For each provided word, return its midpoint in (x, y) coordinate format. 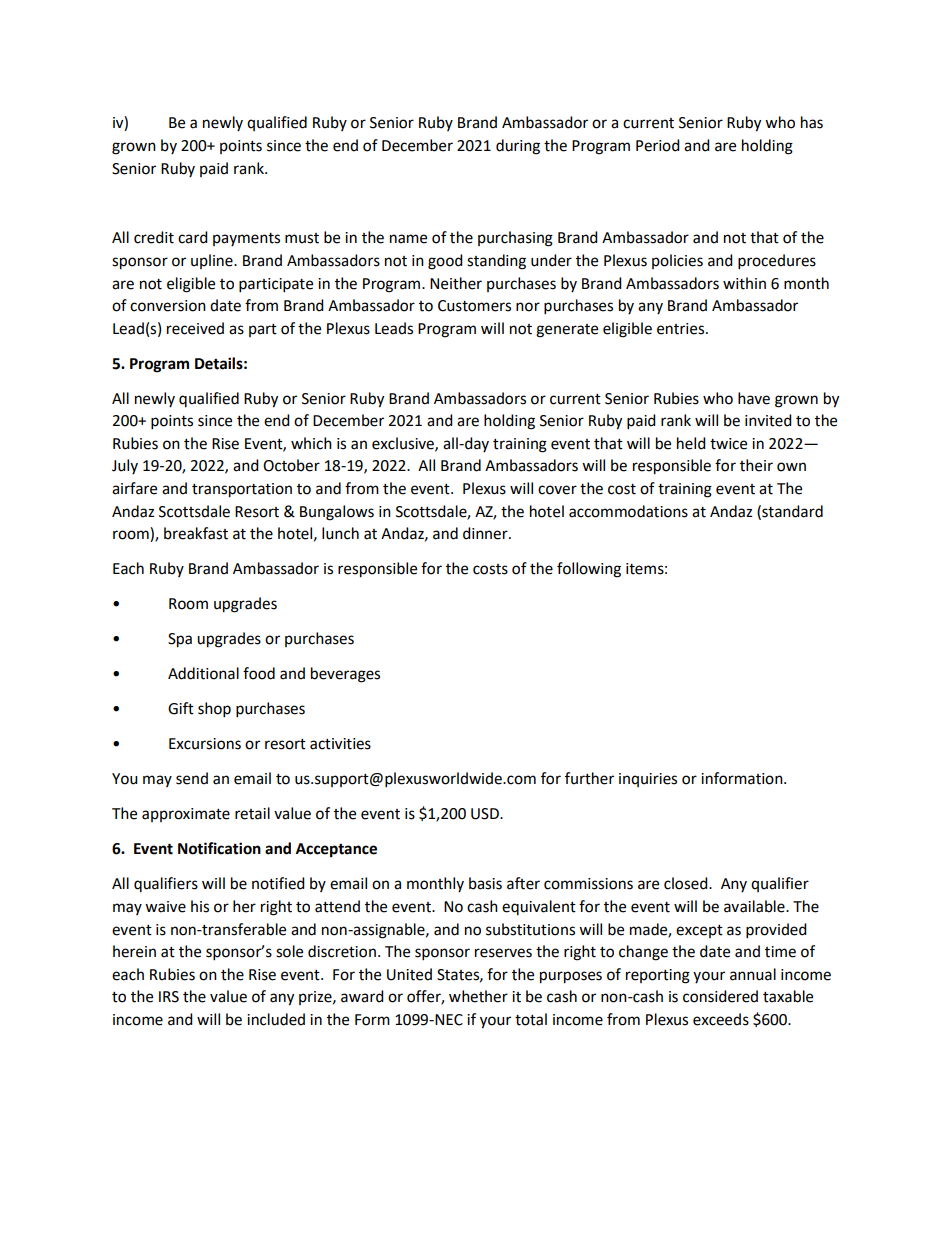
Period (658, 145)
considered (720, 996)
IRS (169, 997)
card (193, 237)
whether (478, 996)
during (518, 147)
